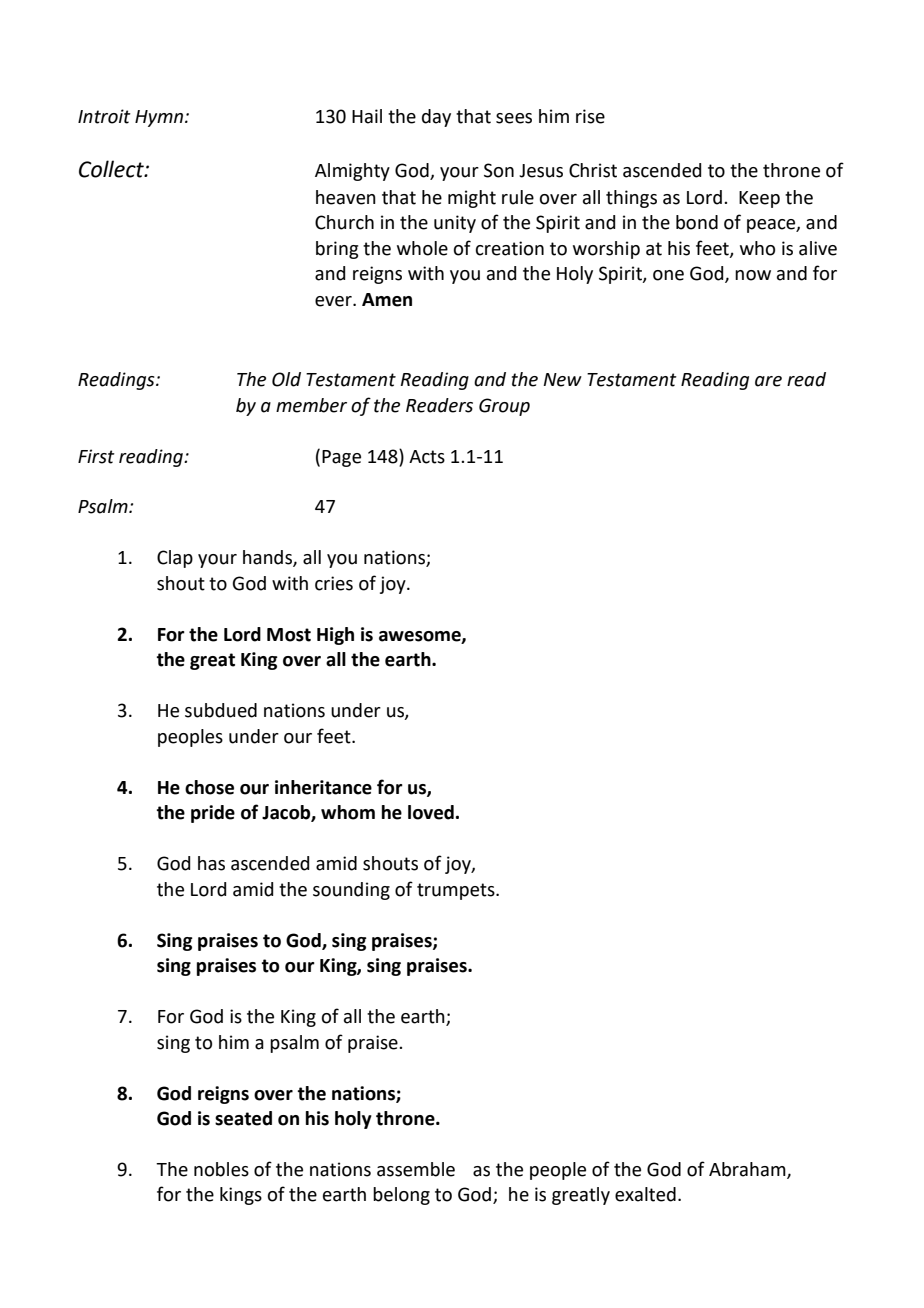 The image size is (924, 1308). What do you see at coordinates (436, 118) in the screenshot?
I see `day` at bounding box center [436, 118].
